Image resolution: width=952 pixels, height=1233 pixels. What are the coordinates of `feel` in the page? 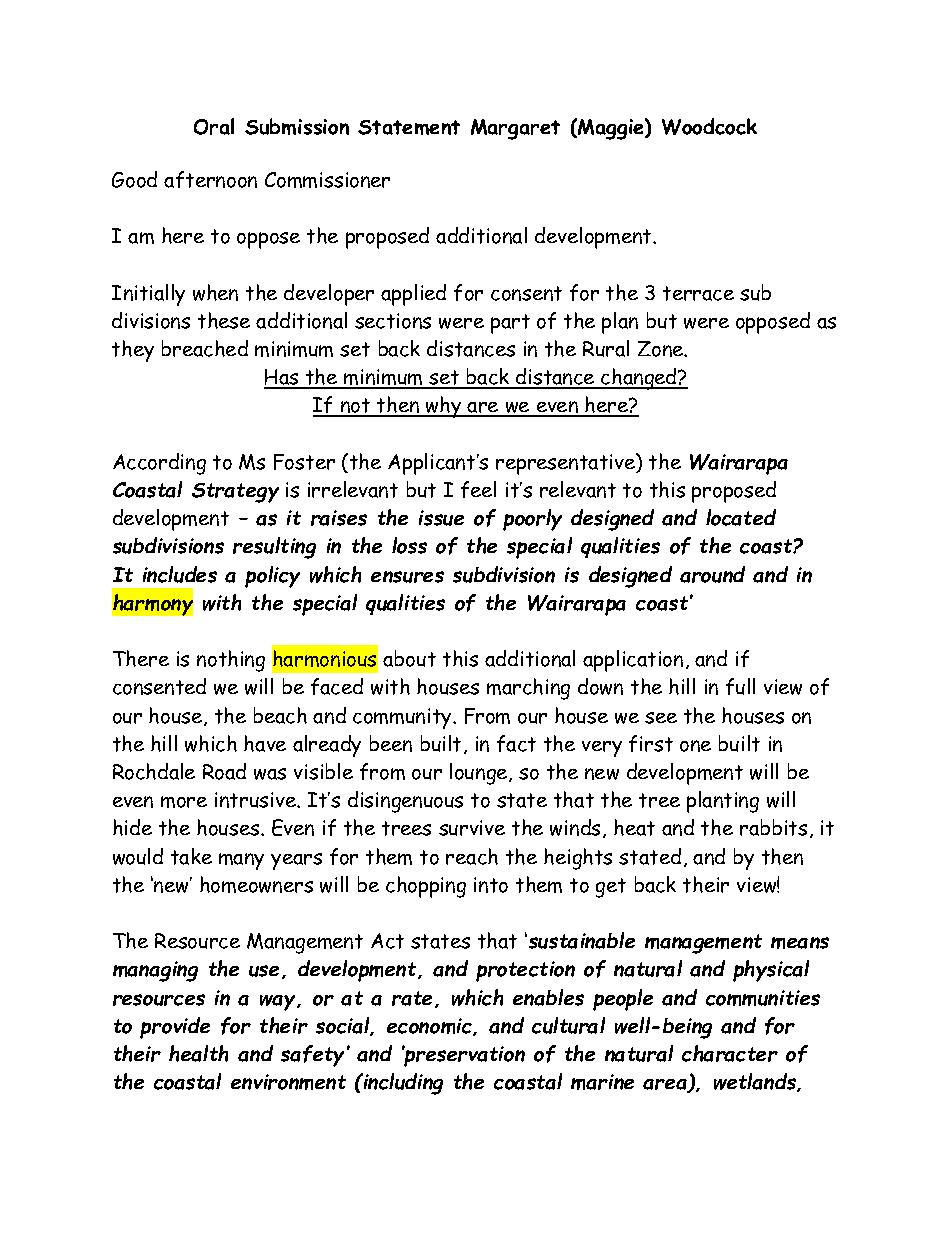 It's located at (478, 489).
